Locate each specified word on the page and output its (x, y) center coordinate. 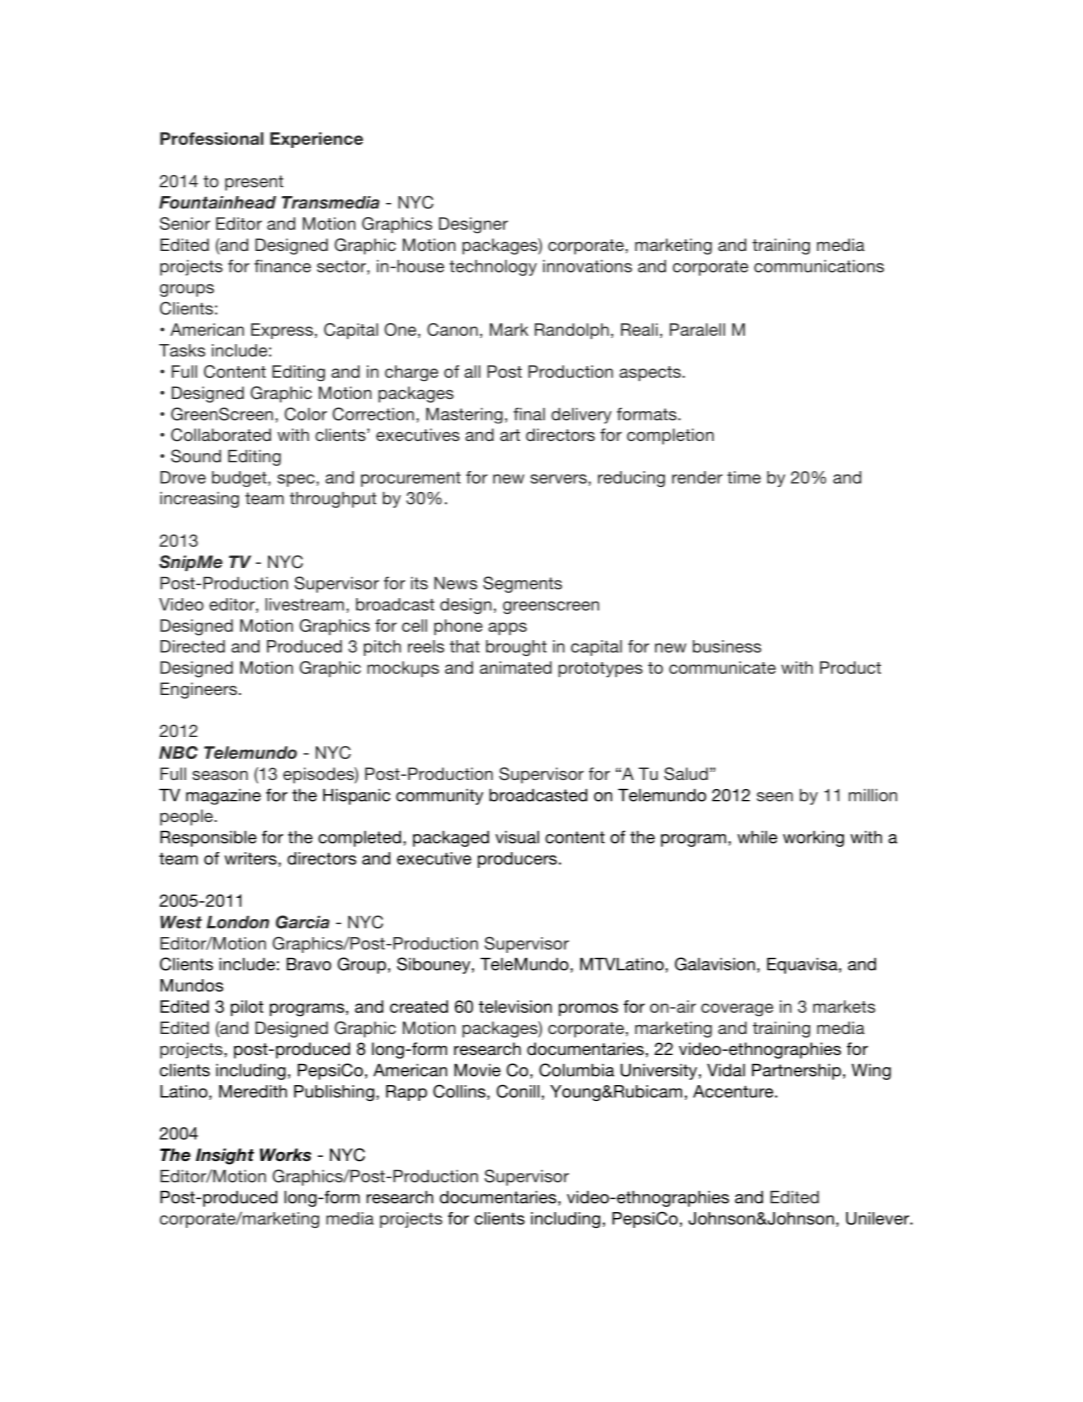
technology (493, 268)
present (254, 183)
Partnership (796, 1072)
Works (285, 1155)
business (727, 646)
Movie (477, 1070)
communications (819, 266)
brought (516, 648)
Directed (192, 646)
